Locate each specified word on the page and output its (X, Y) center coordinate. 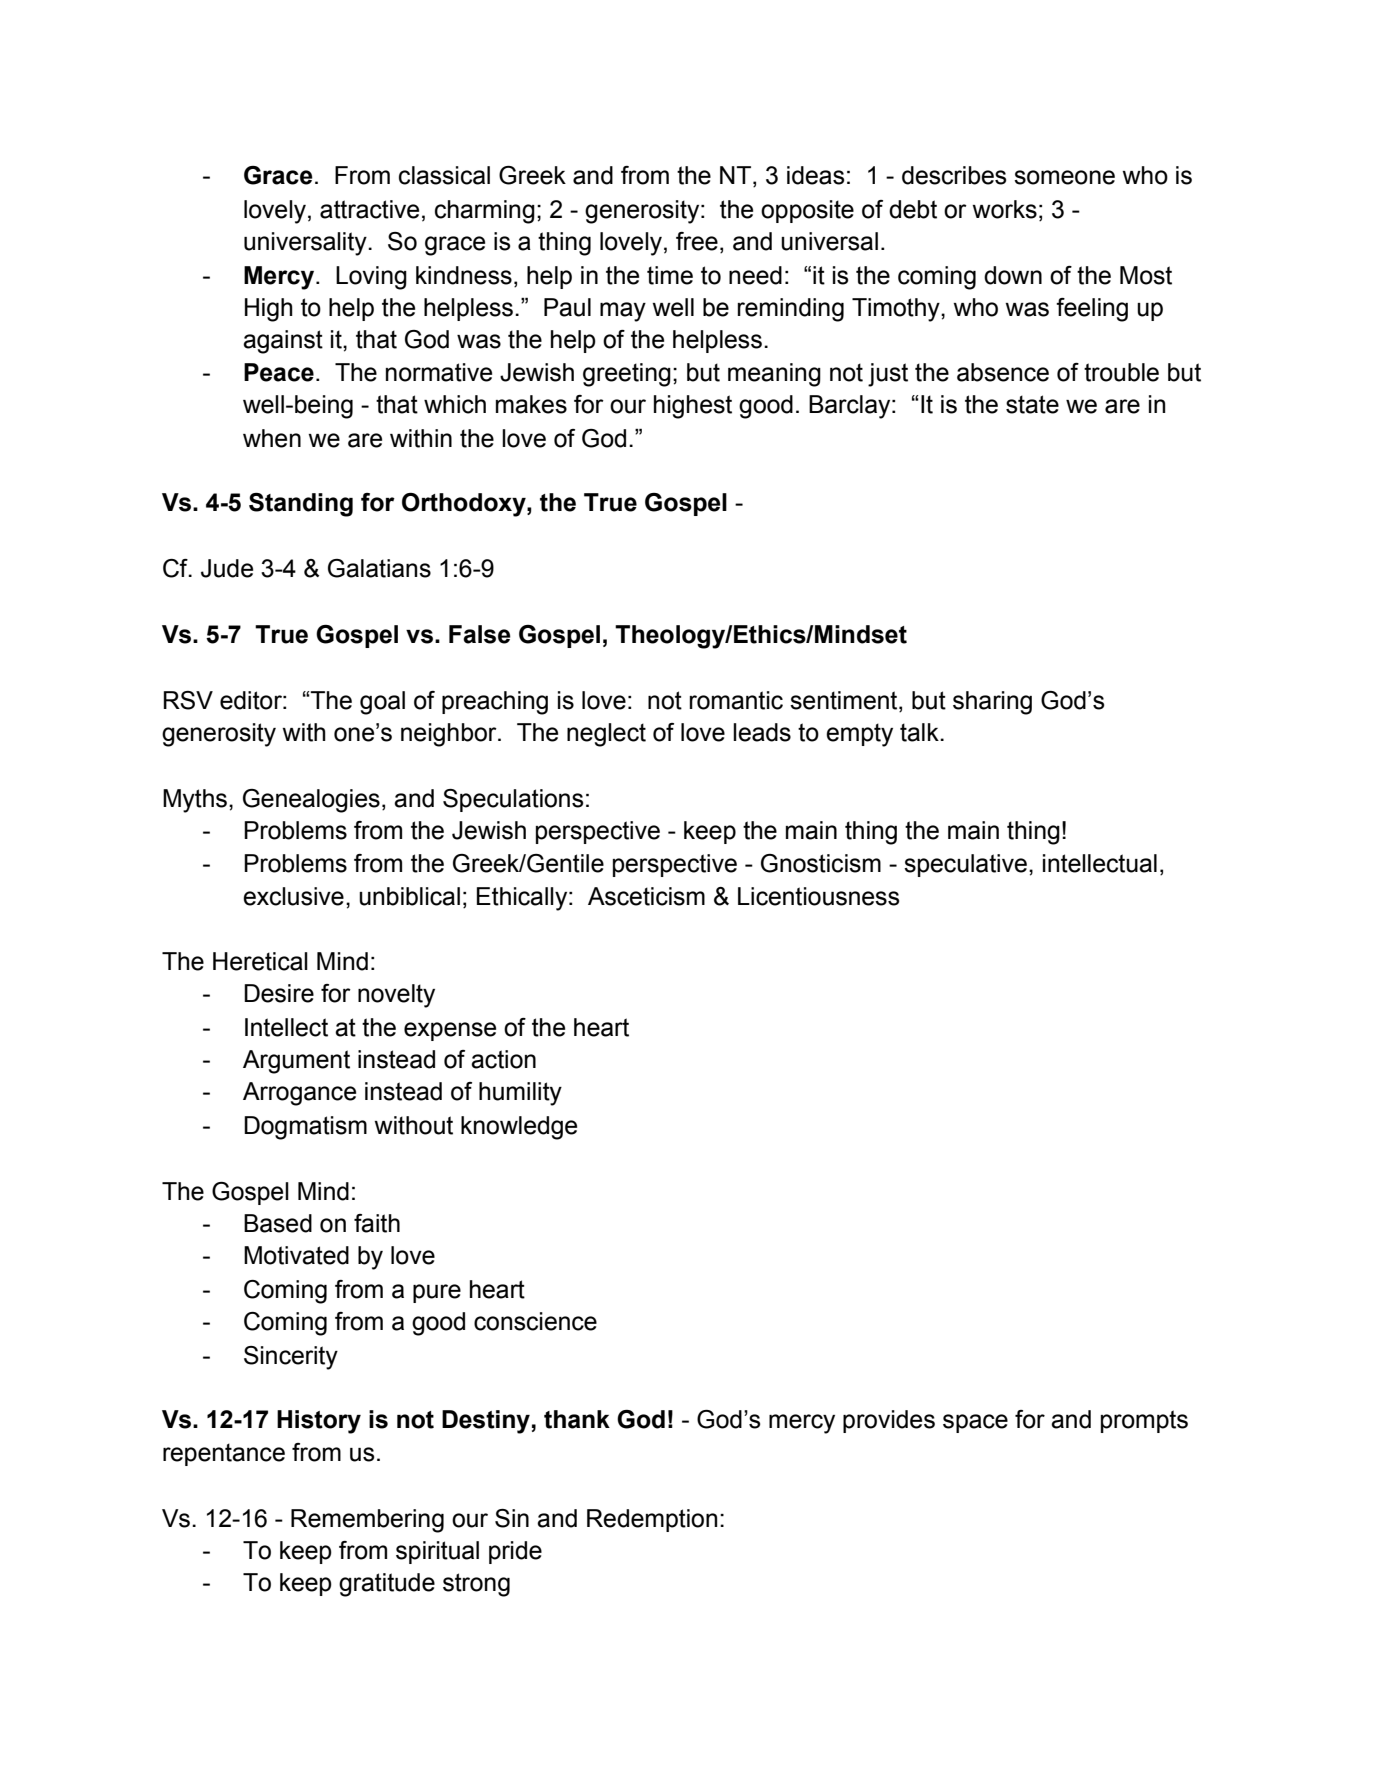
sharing (992, 703)
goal (382, 703)
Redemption (652, 1520)
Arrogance (299, 1094)
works (1004, 209)
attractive (369, 209)
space (975, 1423)
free (697, 241)
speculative (965, 865)
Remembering (367, 1521)
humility (520, 1094)
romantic (736, 700)
